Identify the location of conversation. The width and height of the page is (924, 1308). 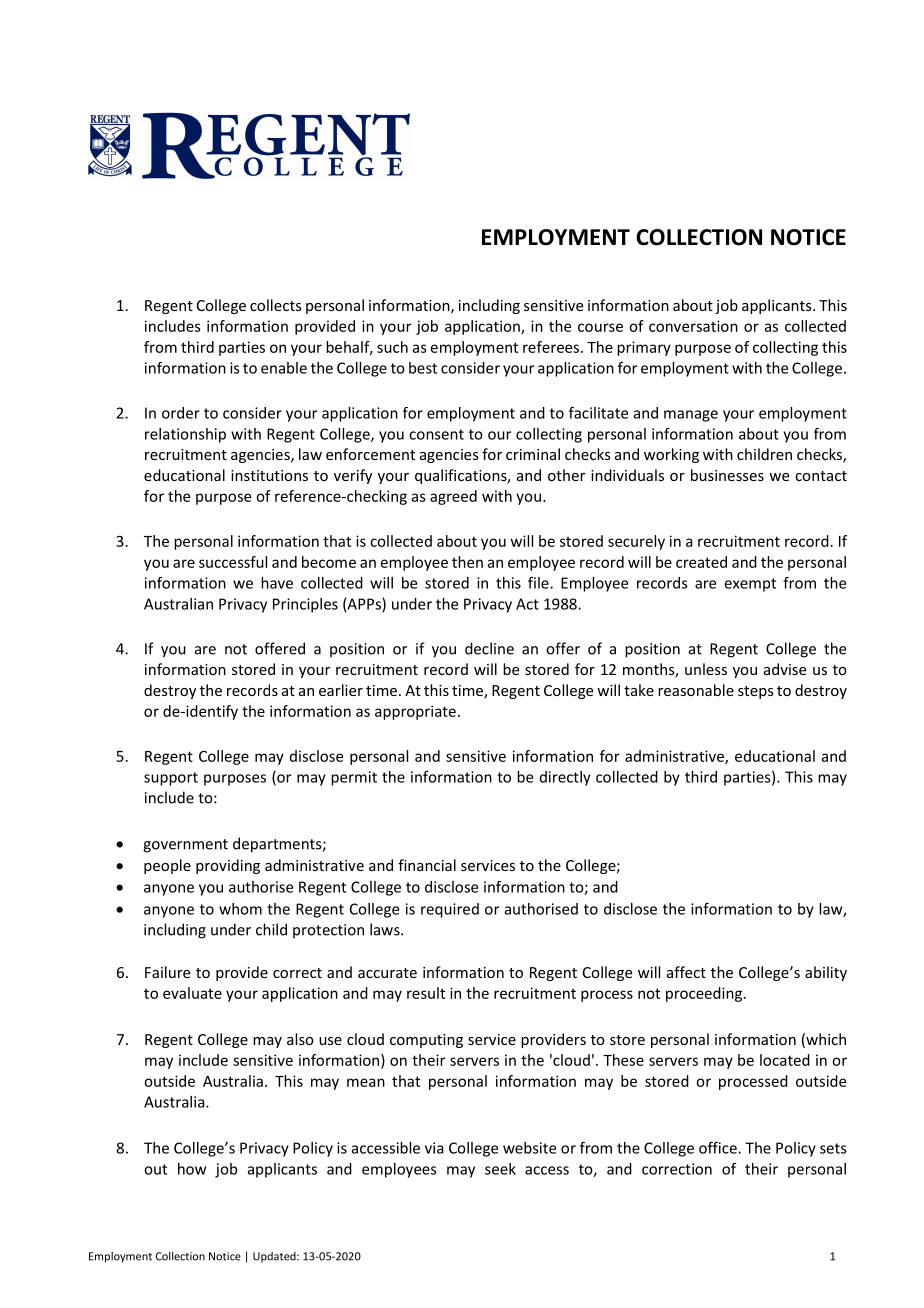
(693, 326).
